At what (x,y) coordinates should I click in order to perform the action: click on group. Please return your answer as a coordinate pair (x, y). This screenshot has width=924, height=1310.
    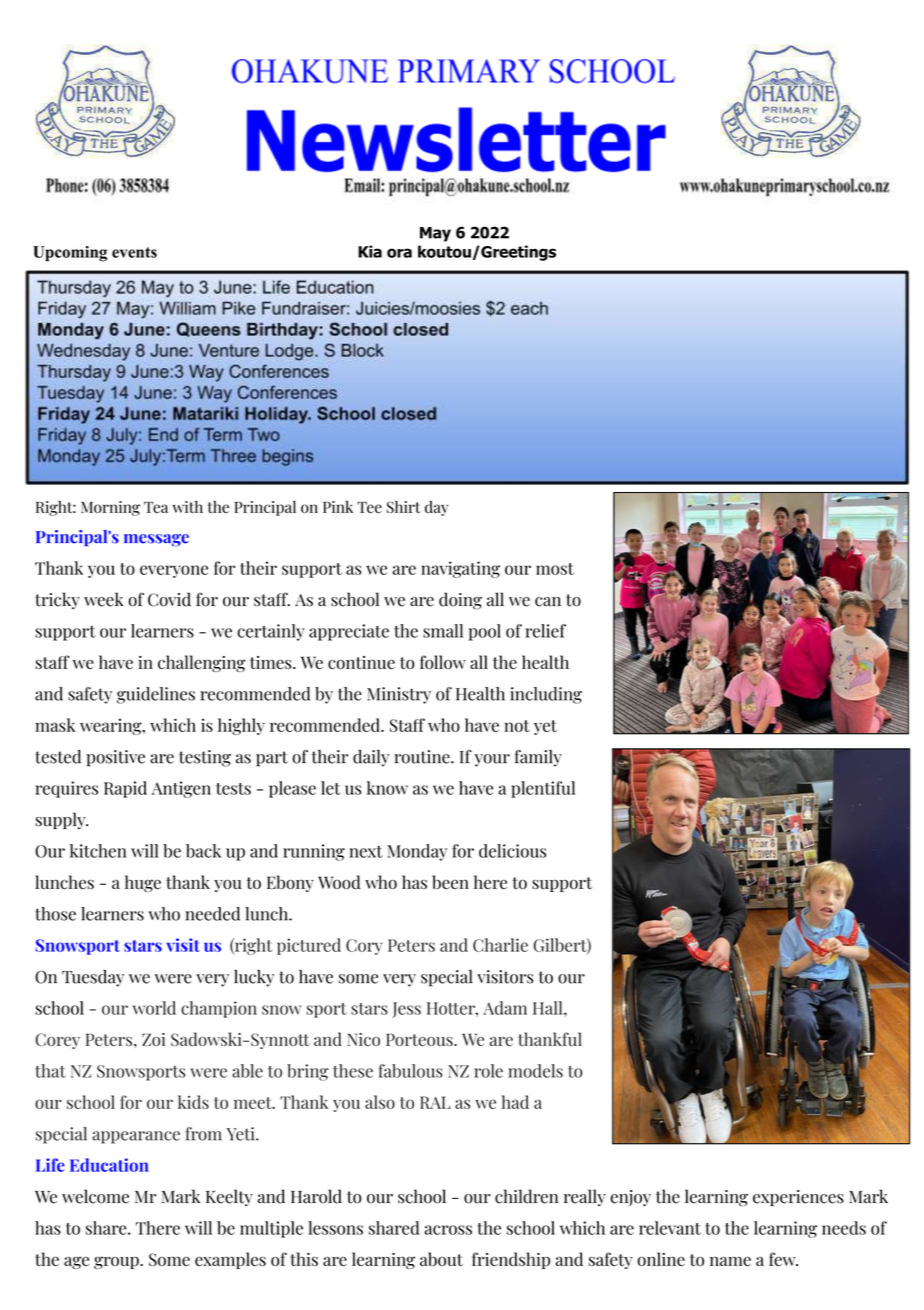
    Looking at the image, I should click on (117, 1262).
